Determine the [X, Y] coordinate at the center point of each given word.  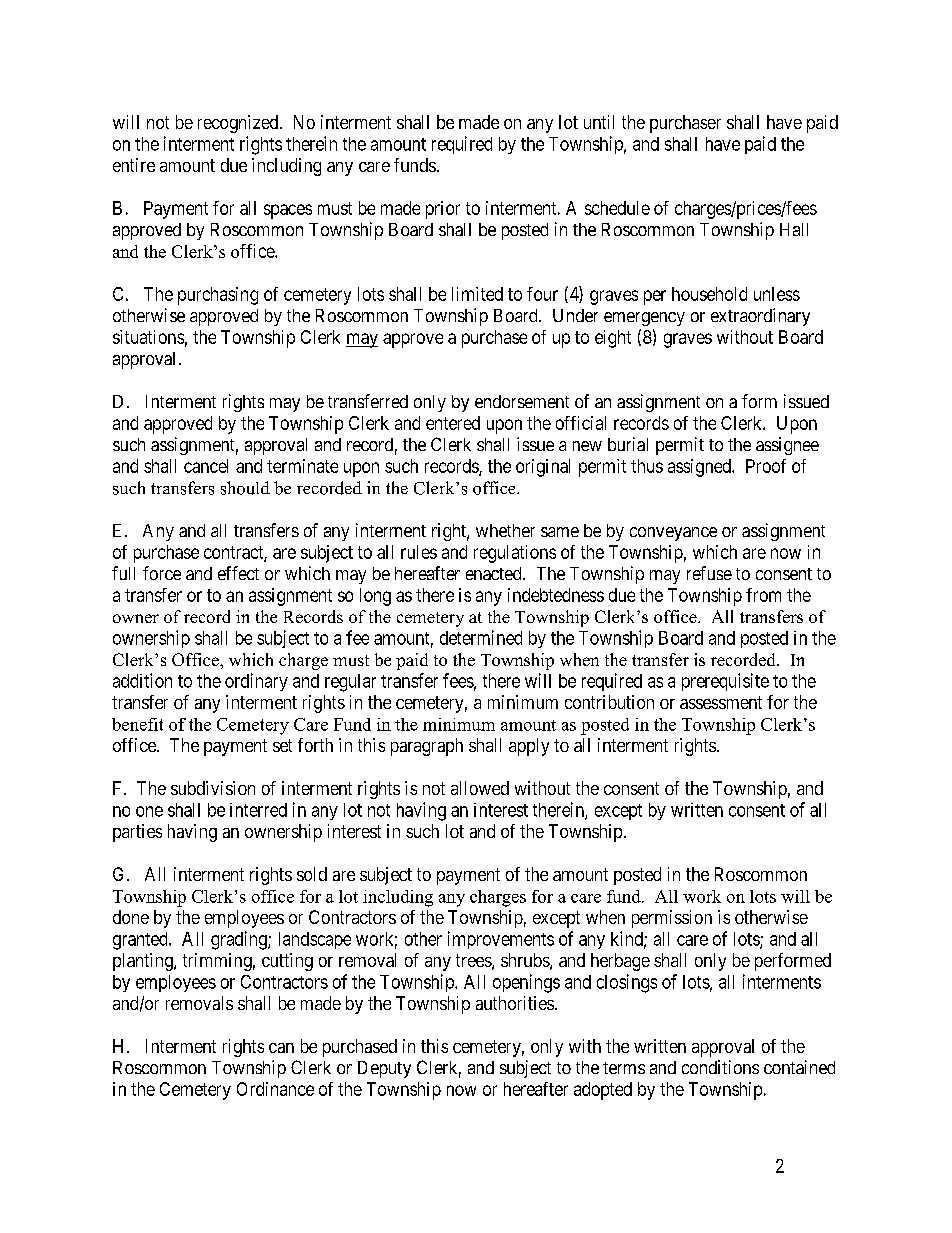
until [599, 122]
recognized [239, 124]
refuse [709, 573]
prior [443, 210]
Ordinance [275, 1089]
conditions [720, 1067]
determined [481, 637]
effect [238, 573]
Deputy [384, 1069]
